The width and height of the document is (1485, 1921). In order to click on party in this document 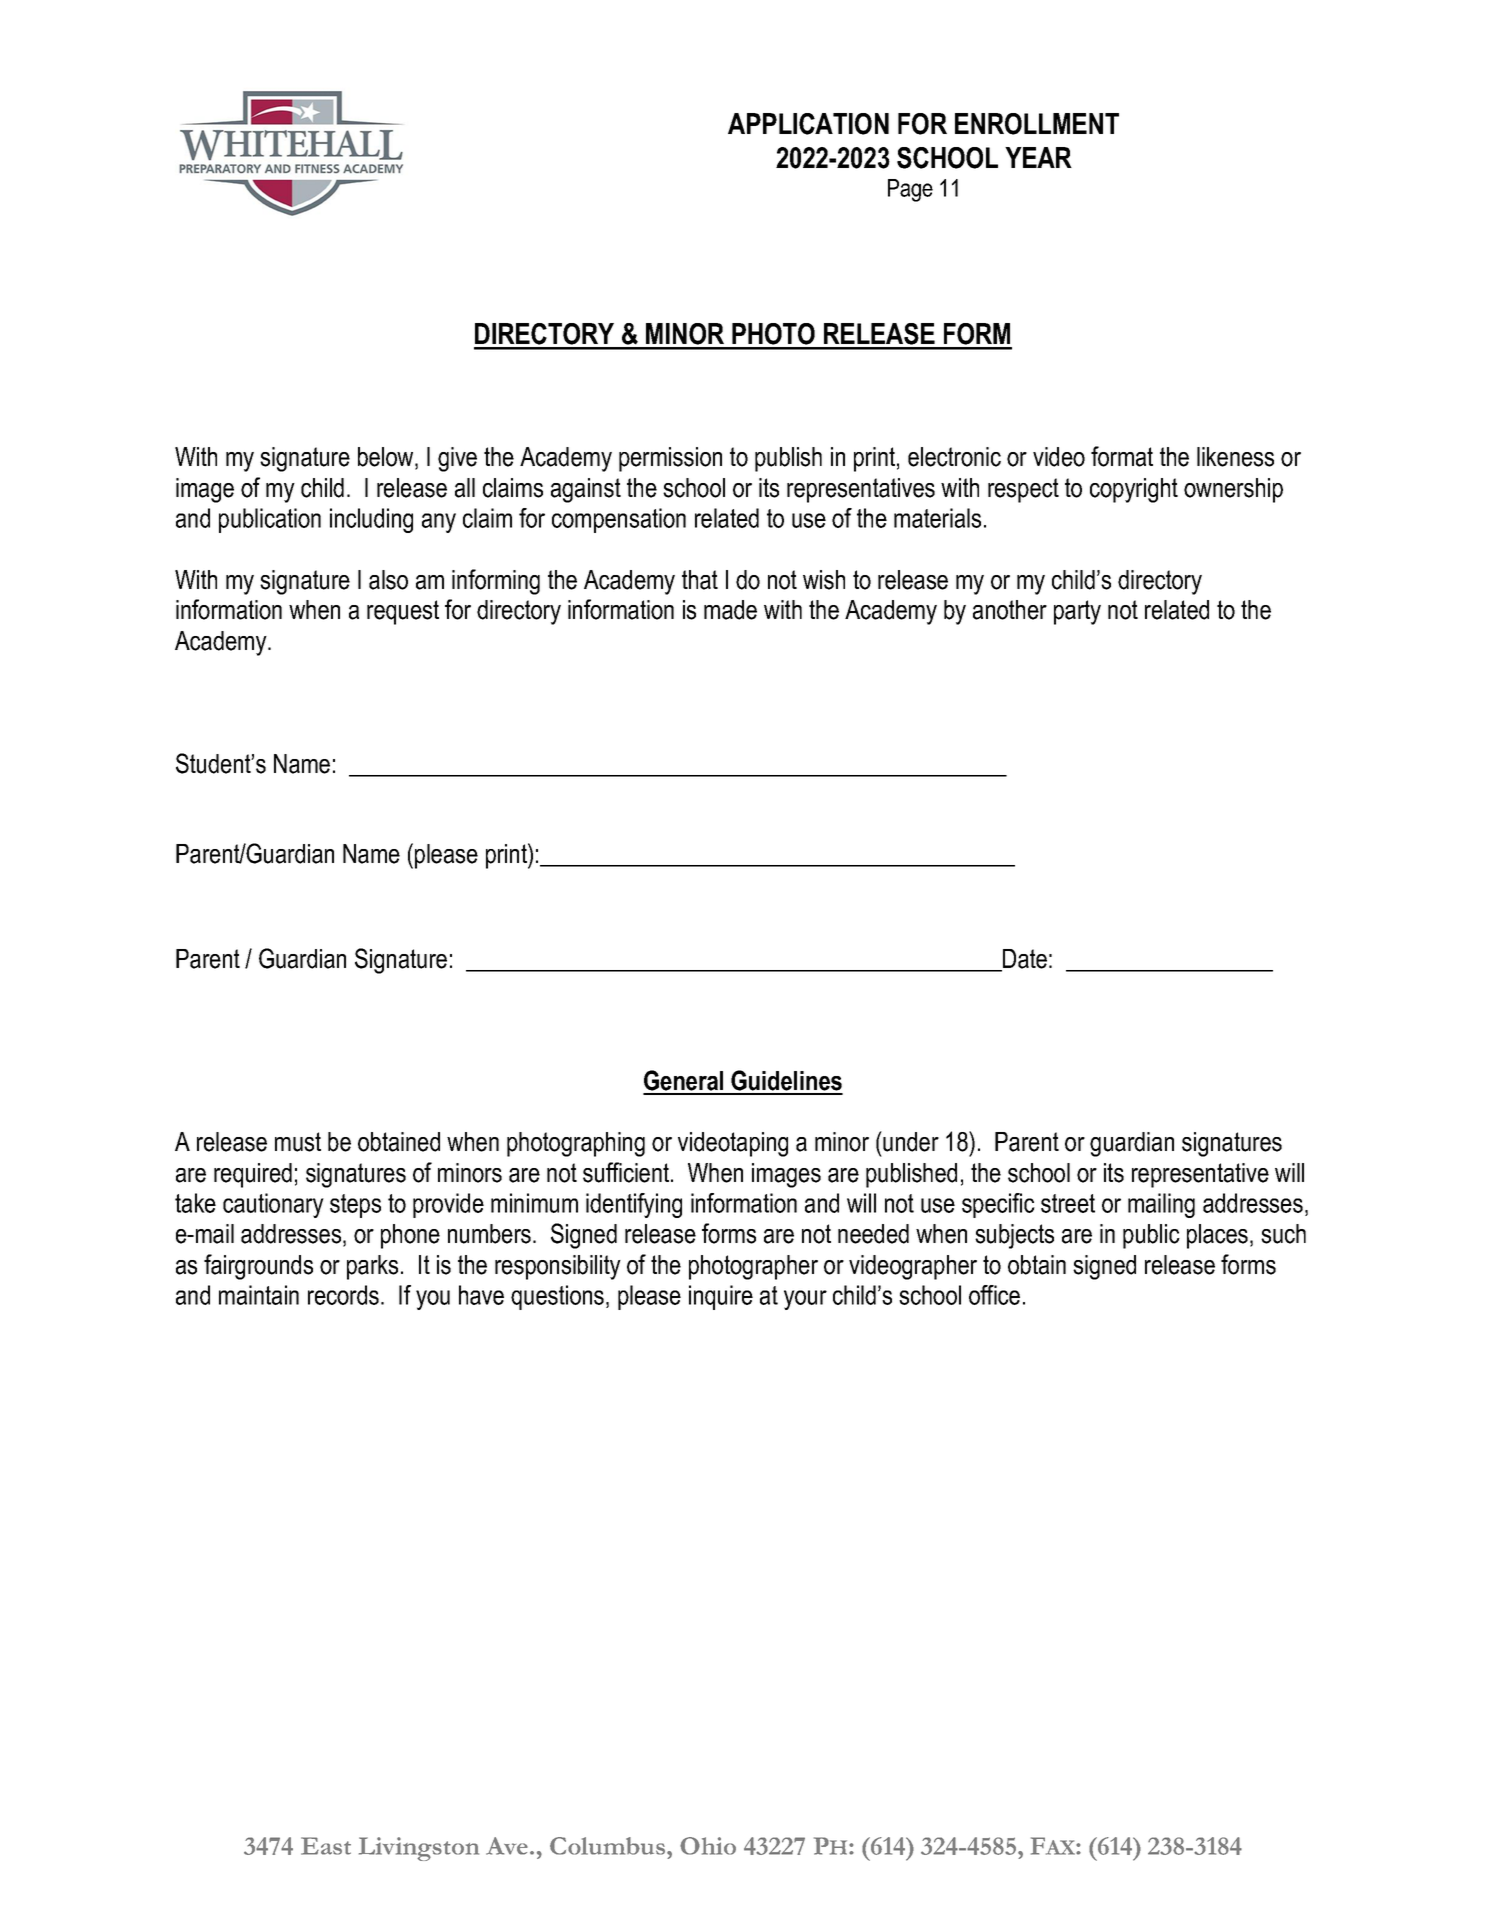, I will do `click(1077, 612)`.
